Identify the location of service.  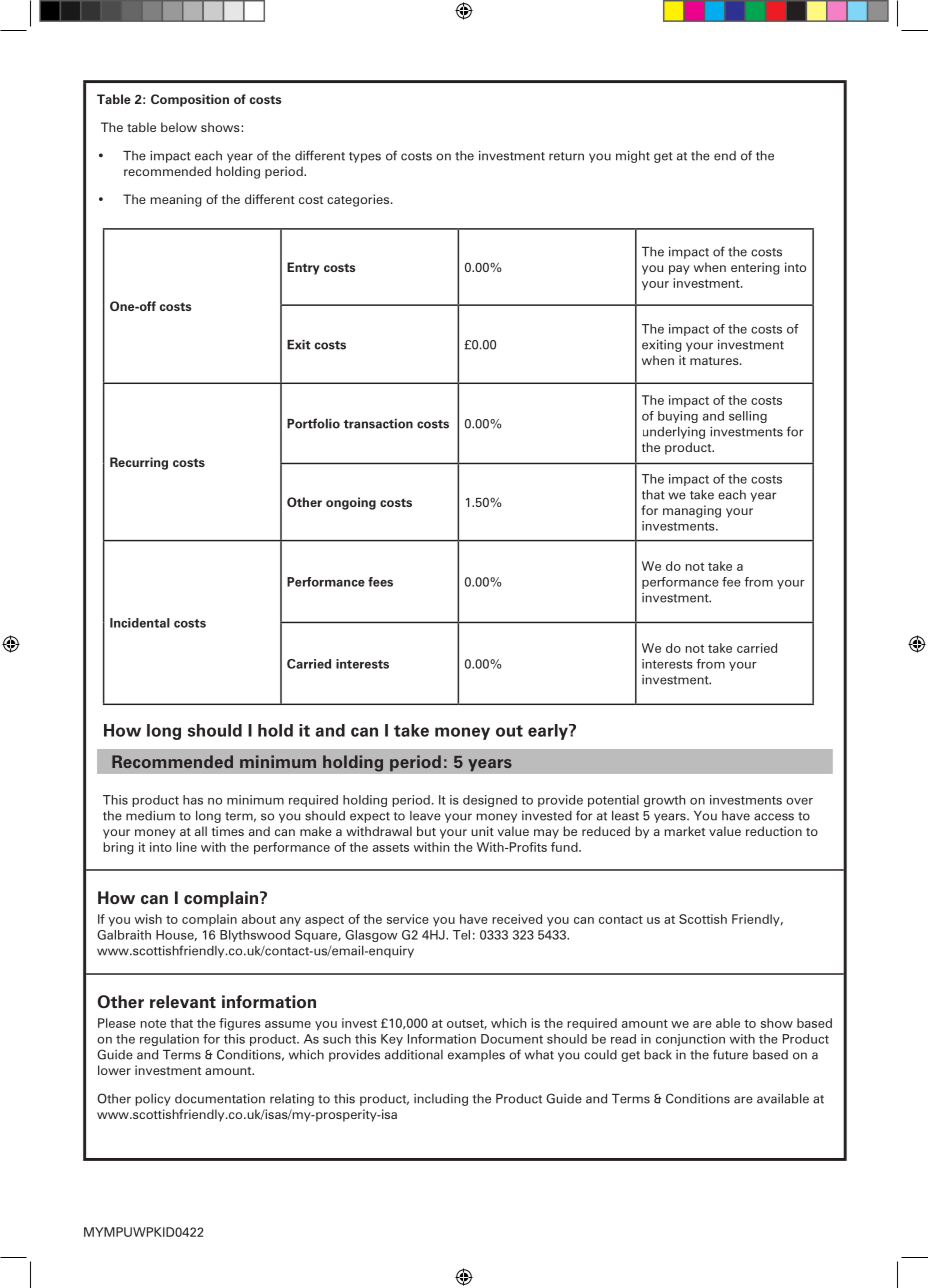
(408, 919).
